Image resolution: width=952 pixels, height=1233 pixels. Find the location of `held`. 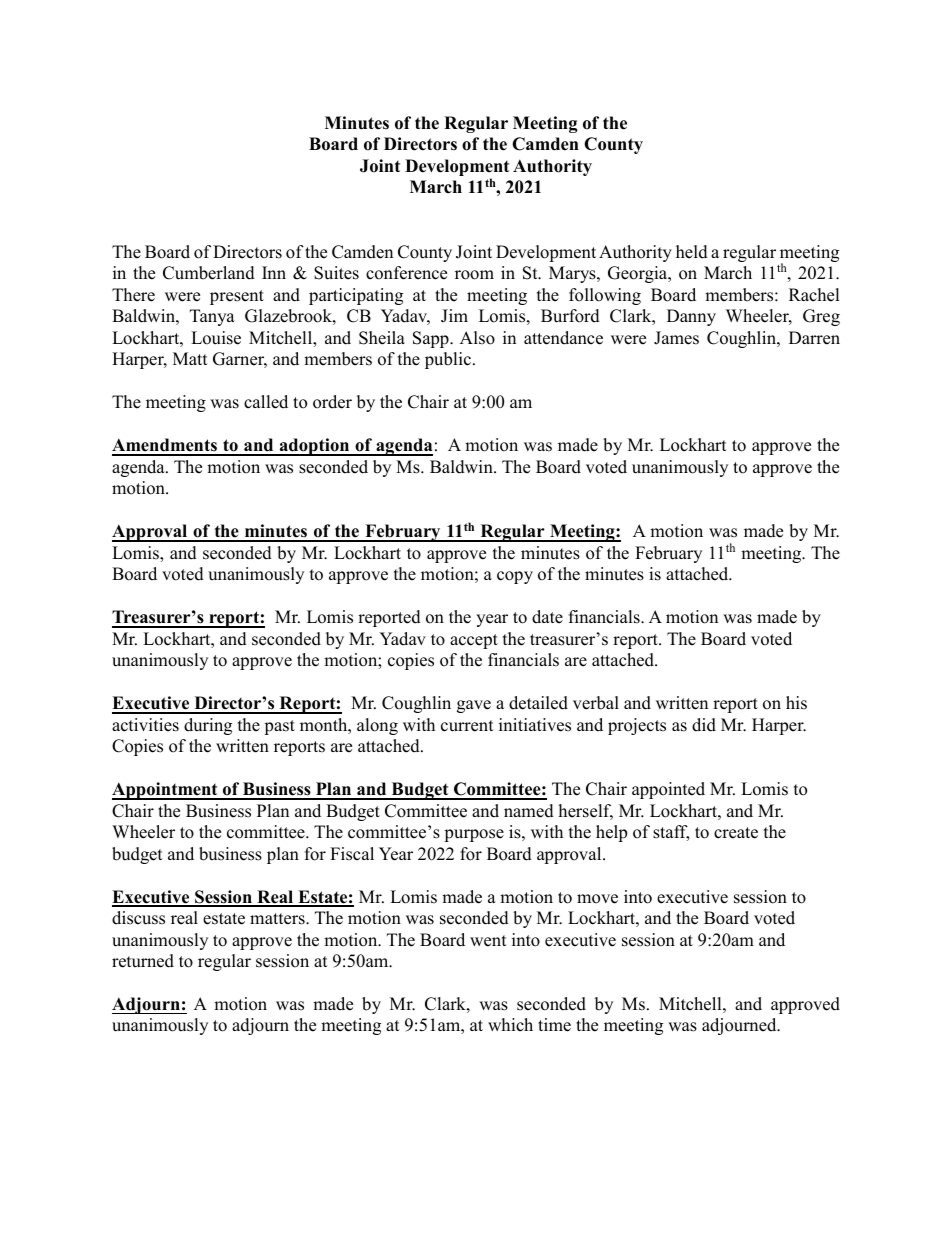

held is located at coordinates (692, 252).
